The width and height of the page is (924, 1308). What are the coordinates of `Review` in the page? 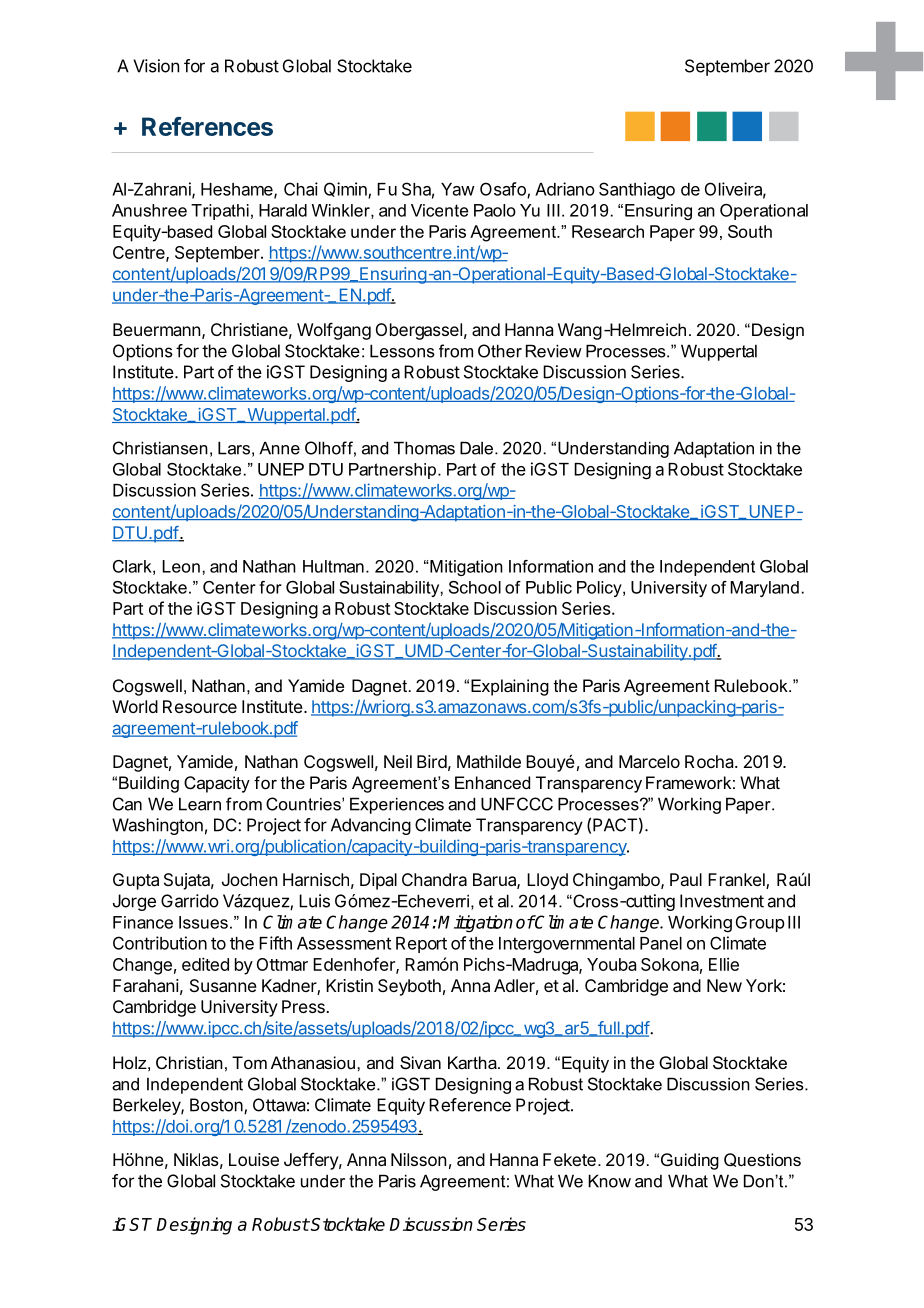 It's located at (554, 351).
